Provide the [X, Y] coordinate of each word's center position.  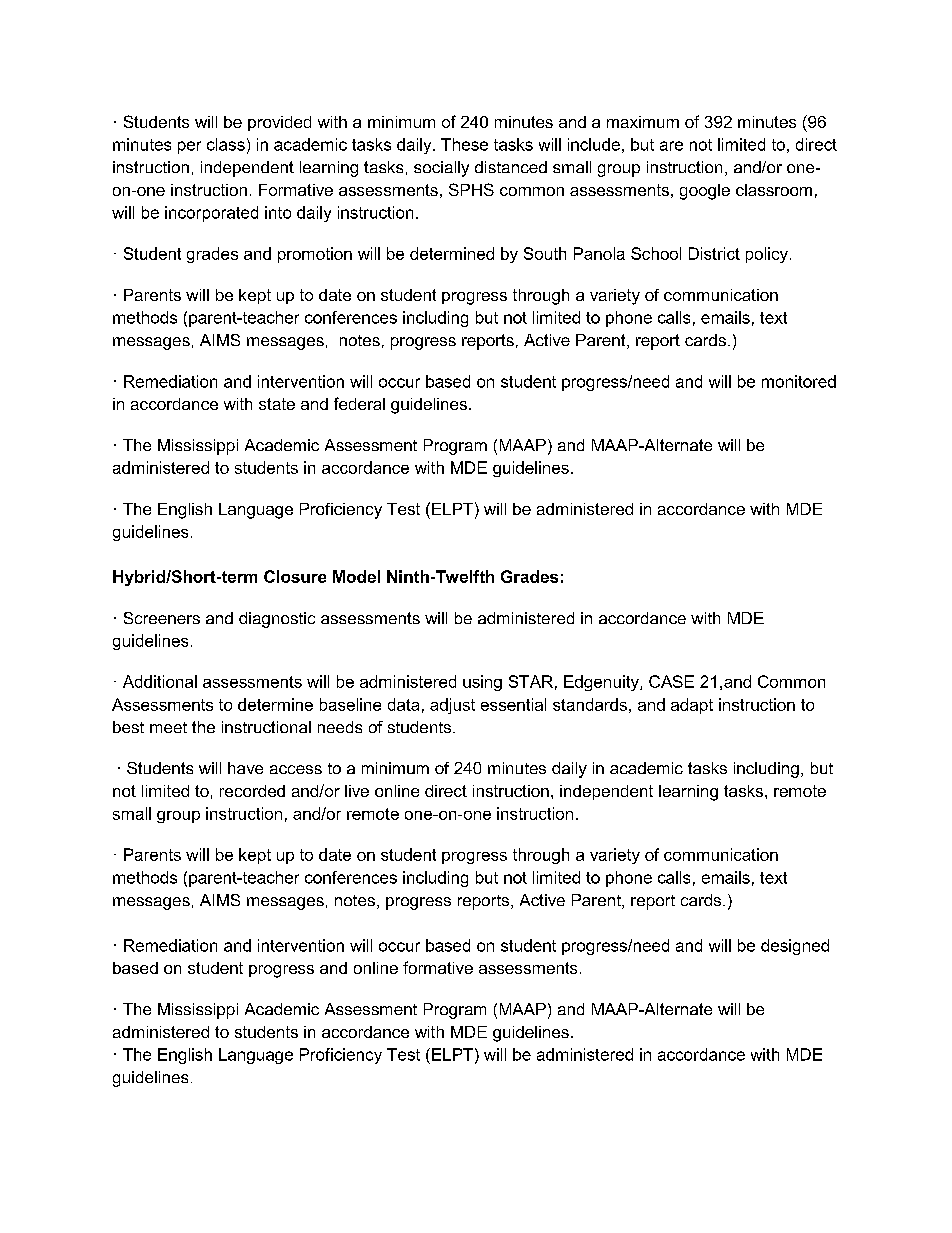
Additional [160, 681]
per [189, 147]
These [464, 144]
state [277, 404]
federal [359, 403]
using [482, 683]
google [705, 192]
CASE [671, 681]
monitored [799, 381]
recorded [252, 791]
